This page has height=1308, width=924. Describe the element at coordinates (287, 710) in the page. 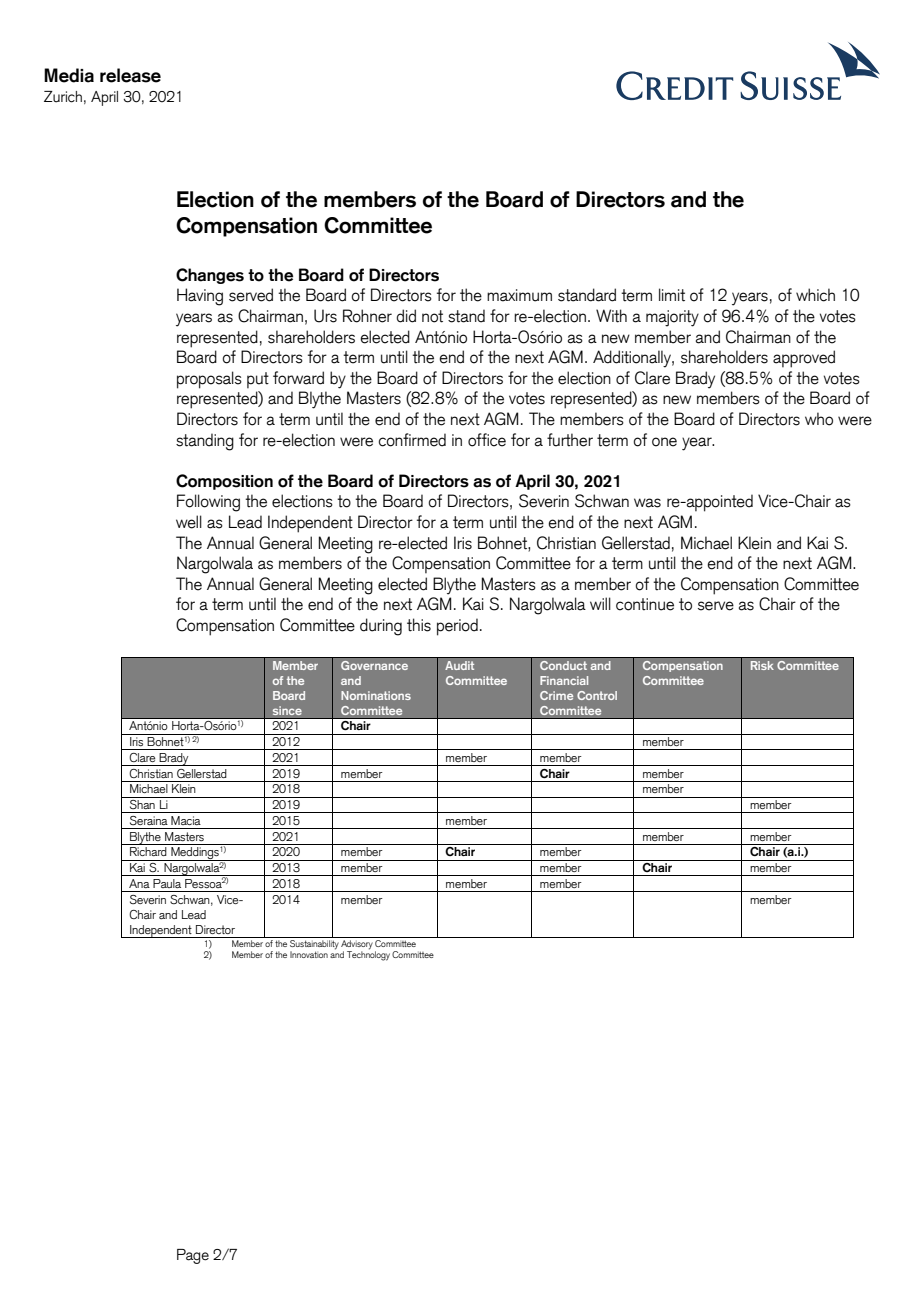

I see `since` at that location.
